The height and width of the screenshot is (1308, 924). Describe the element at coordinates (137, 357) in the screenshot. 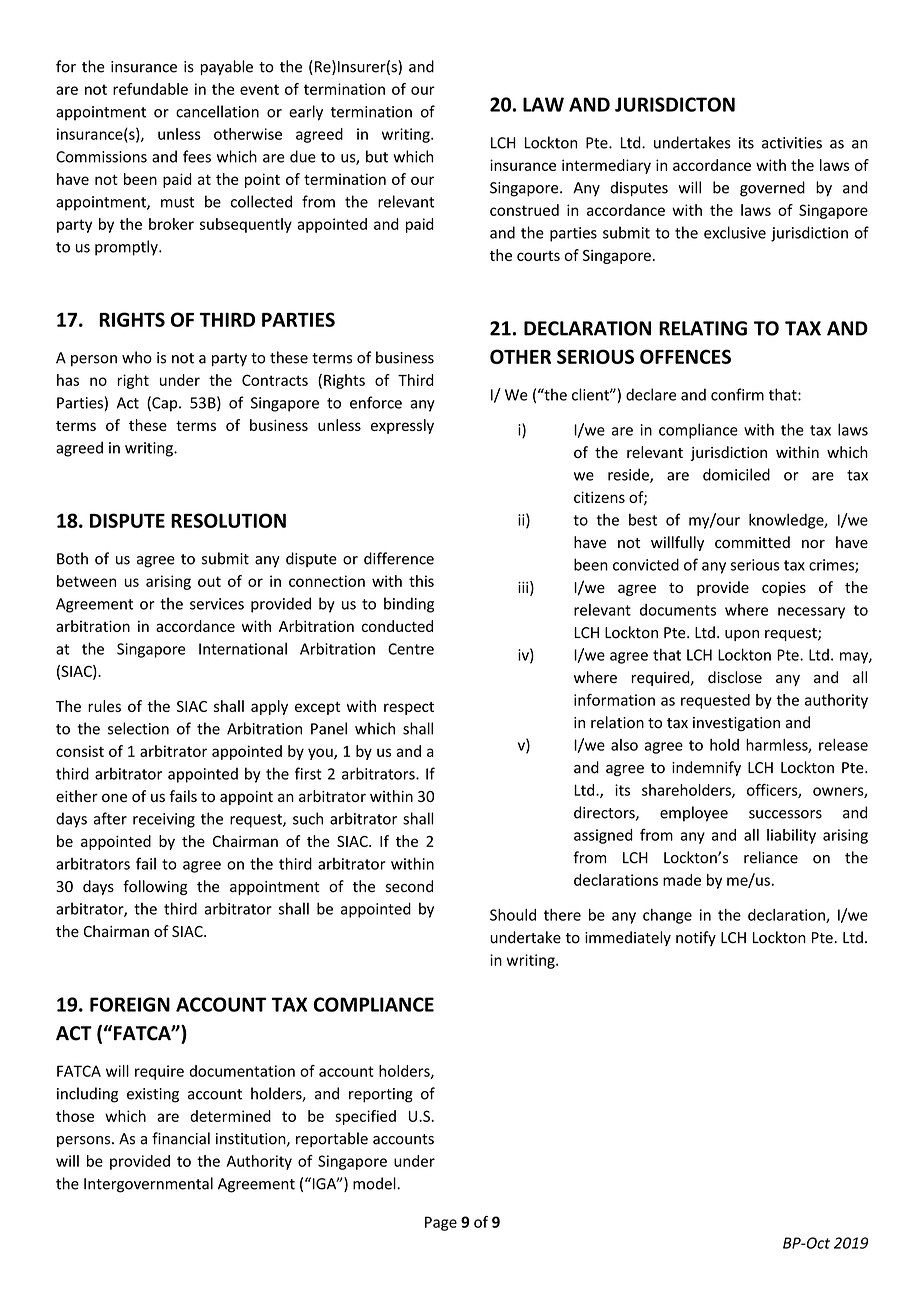

I see `who` at that location.
